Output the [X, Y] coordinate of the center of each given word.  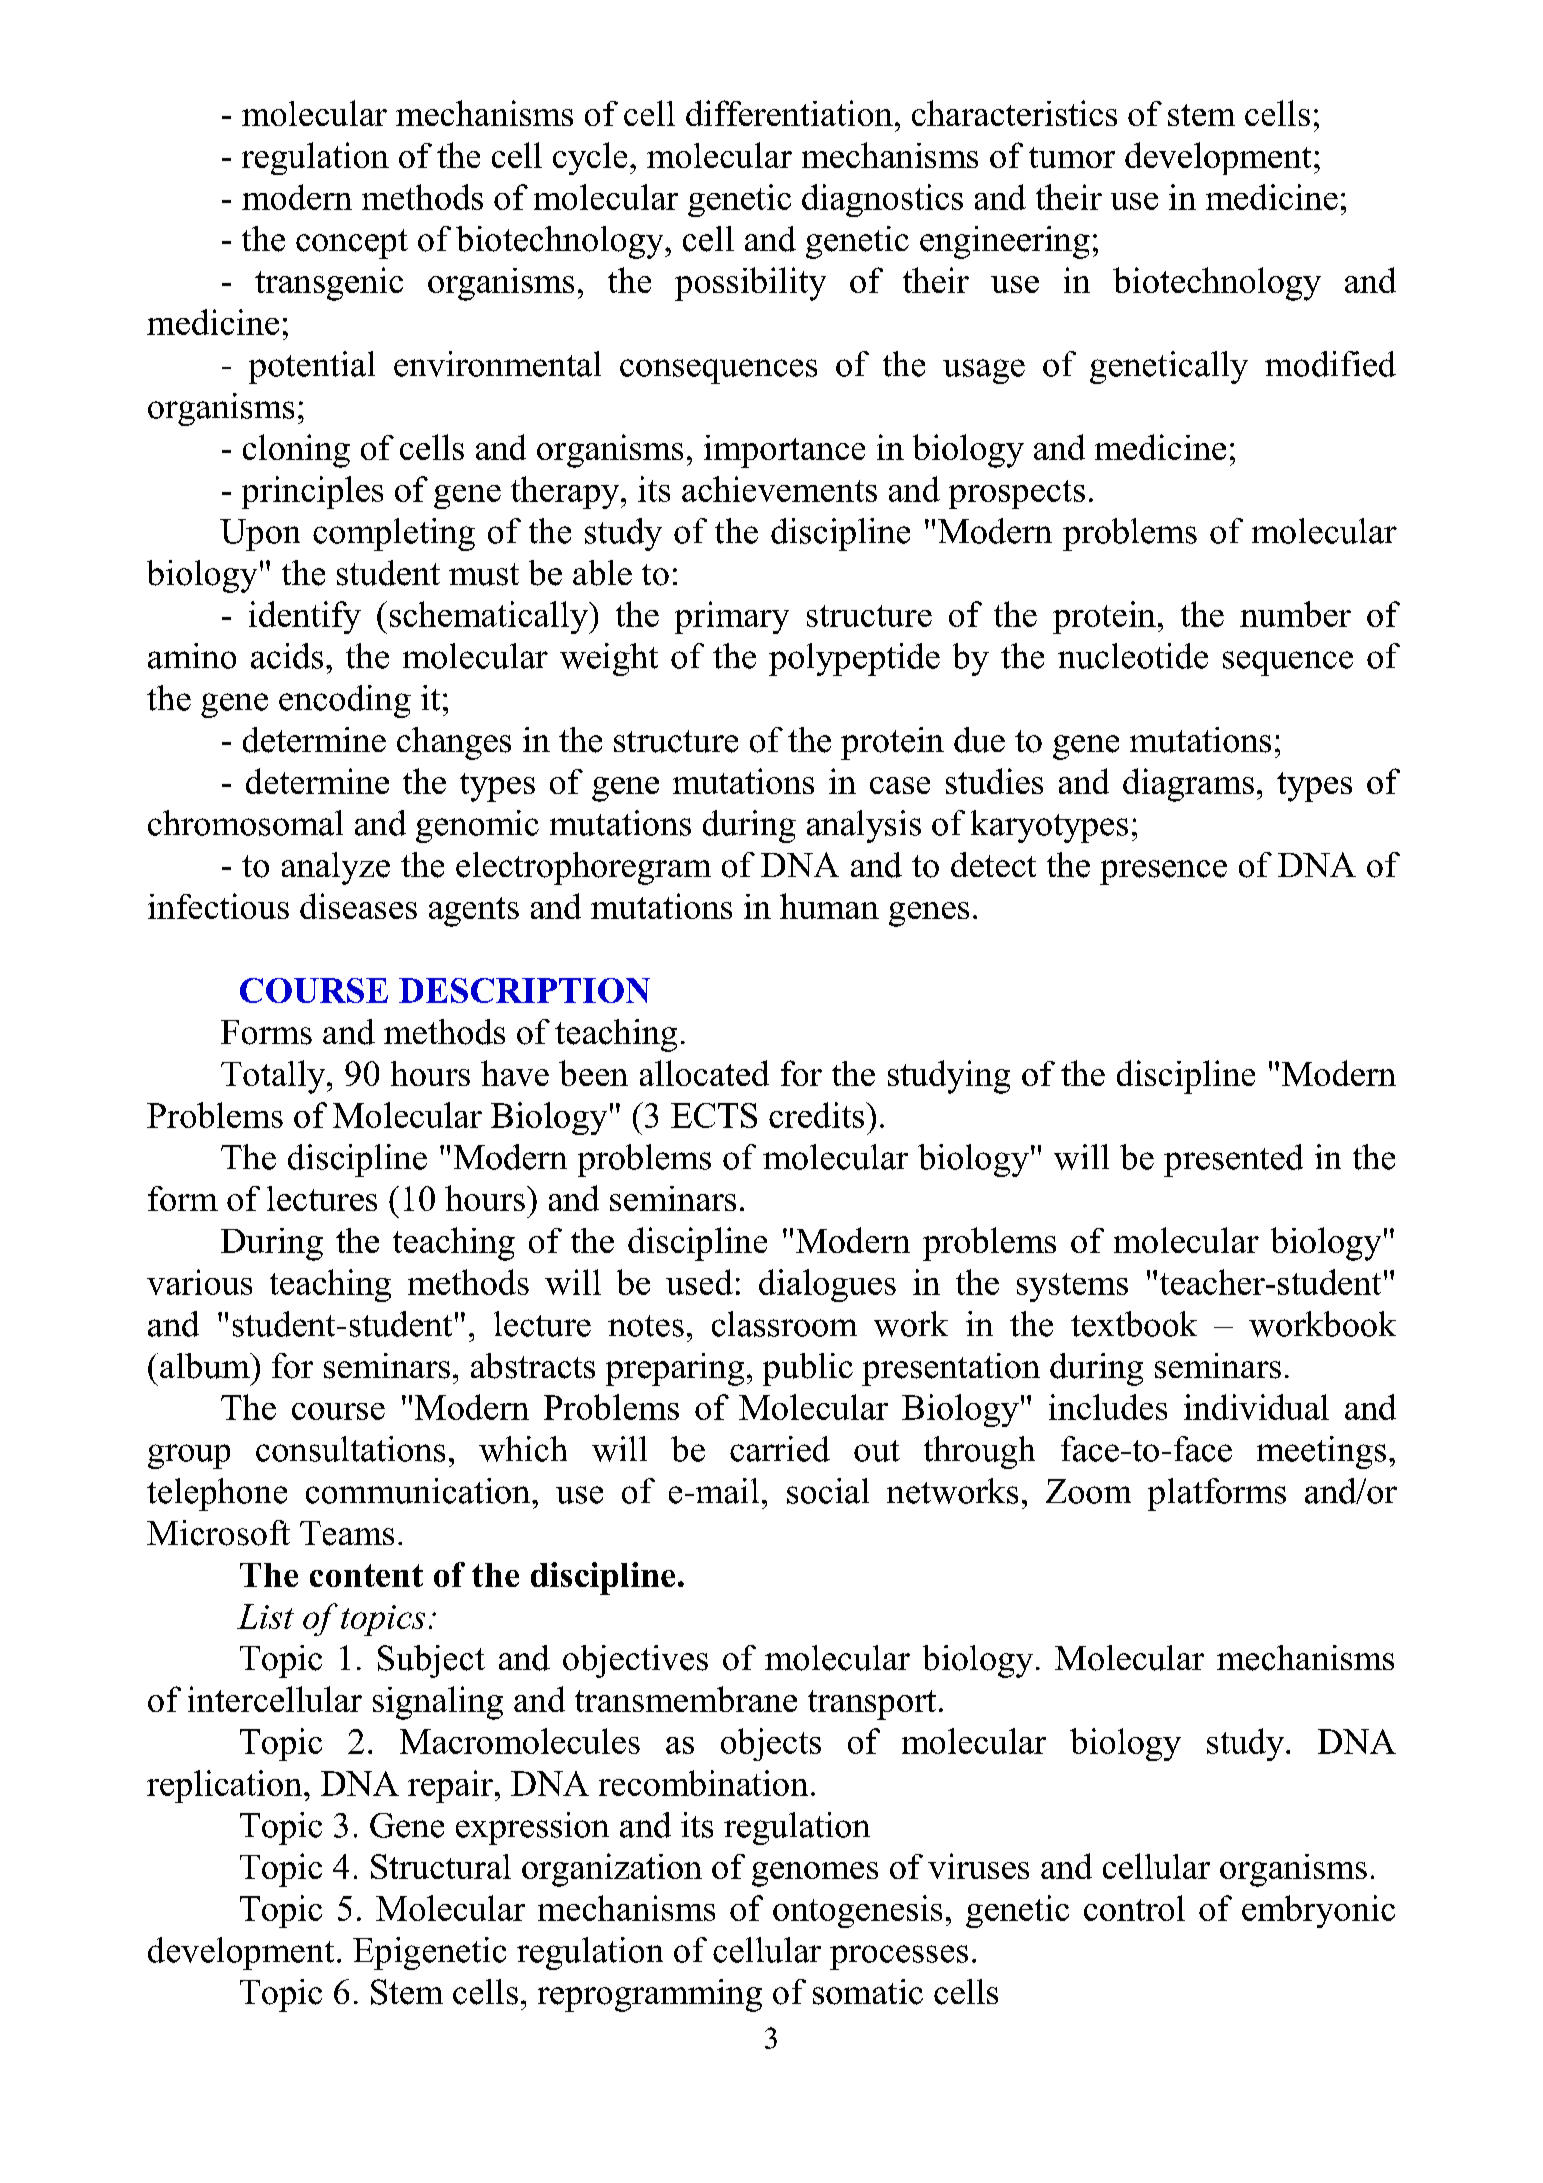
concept [352, 244]
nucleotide [1133, 656]
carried [780, 1449]
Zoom [1088, 1491]
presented [1233, 1160]
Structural [441, 1866]
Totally [274, 1077]
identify [305, 617]
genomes [815, 1874]
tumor [1072, 157]
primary [732, 617]
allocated [704, 1073]
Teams [347, 1533]
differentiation [789, 113]
